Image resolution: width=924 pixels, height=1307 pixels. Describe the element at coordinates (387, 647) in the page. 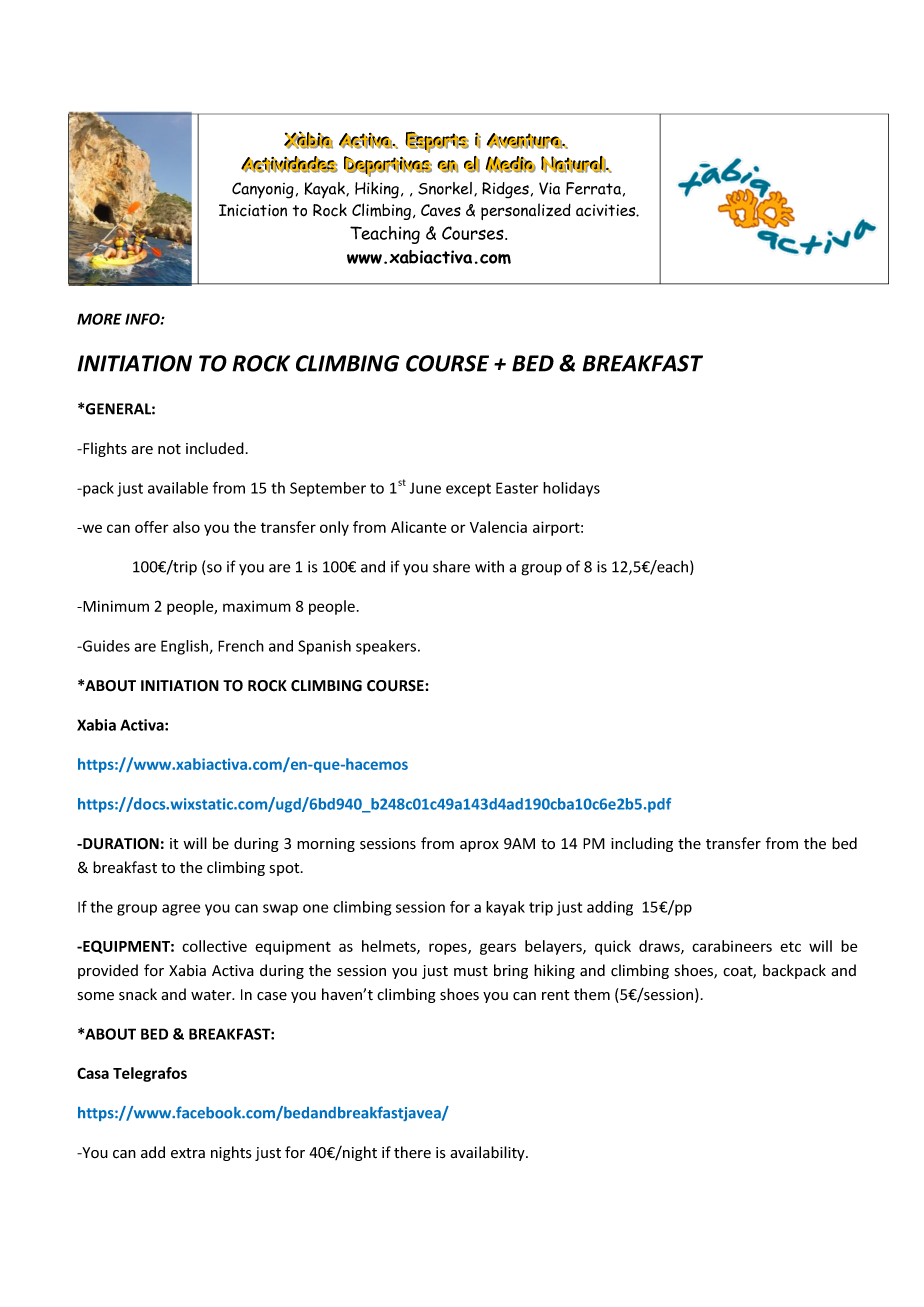

I see `speakers` at that location.
